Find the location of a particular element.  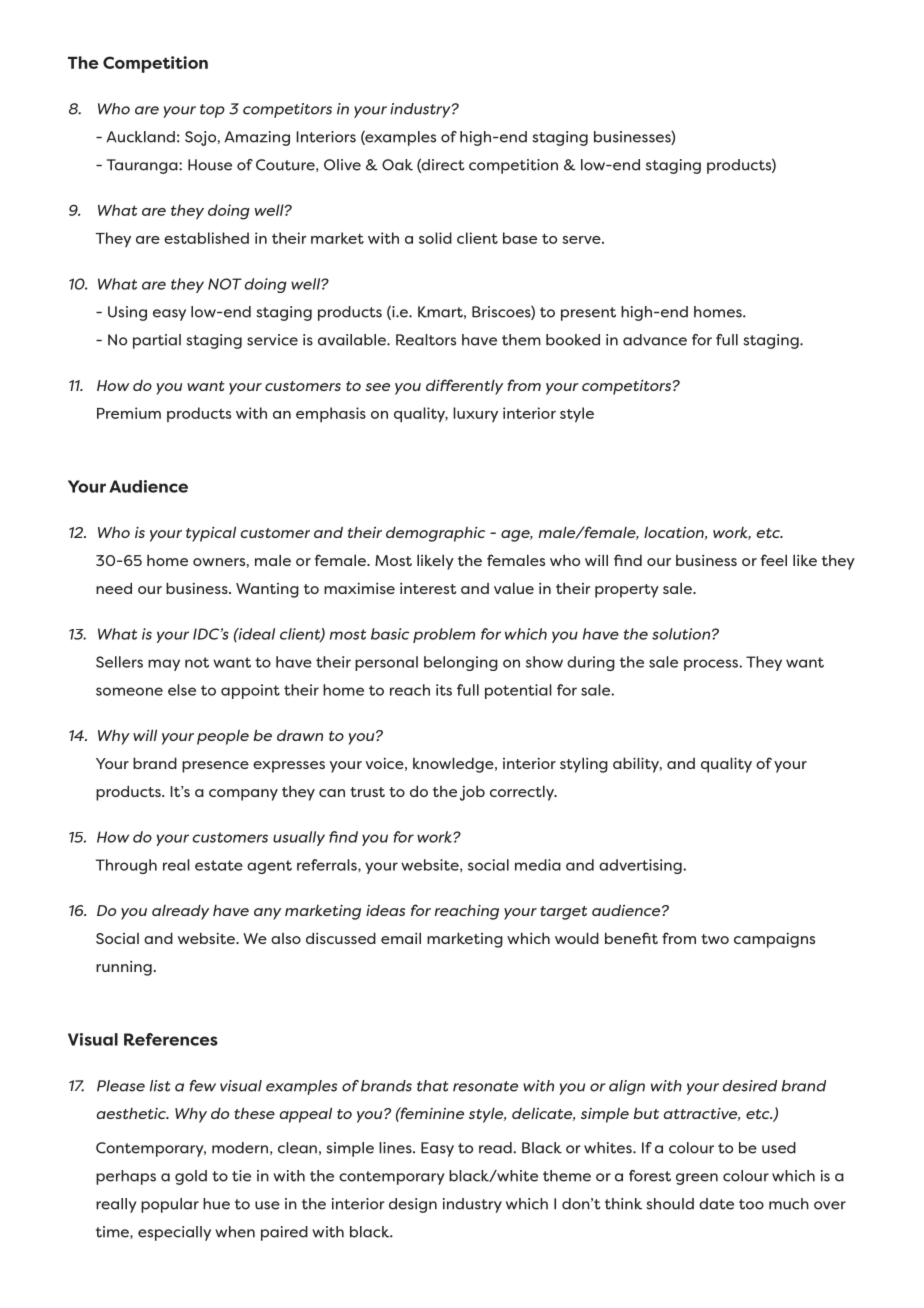

Oak is located at coordinates (397, 165).
